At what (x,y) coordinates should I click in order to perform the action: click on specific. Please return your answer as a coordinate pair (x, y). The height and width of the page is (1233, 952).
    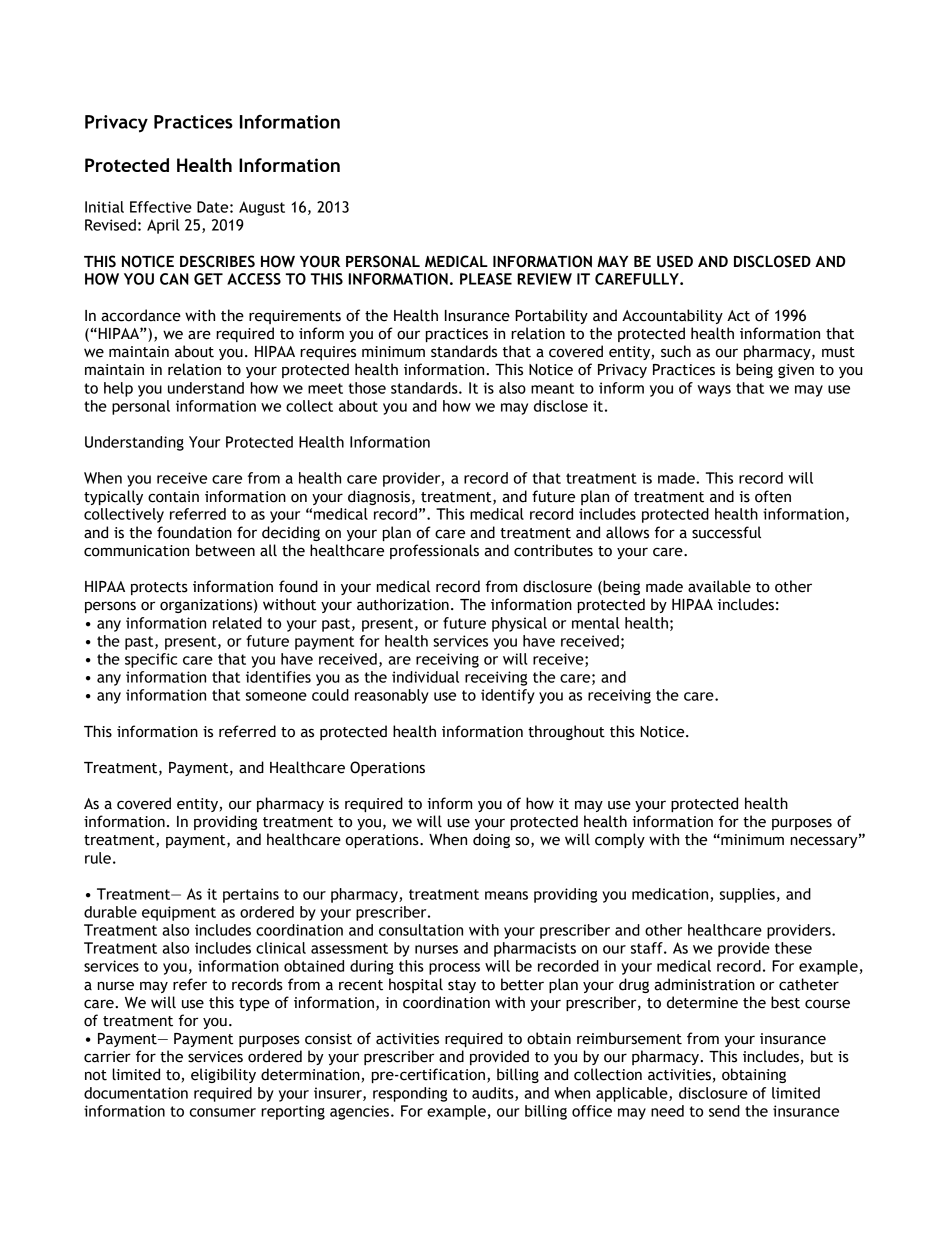
    Looking at the image, I should click on (151, 660).
